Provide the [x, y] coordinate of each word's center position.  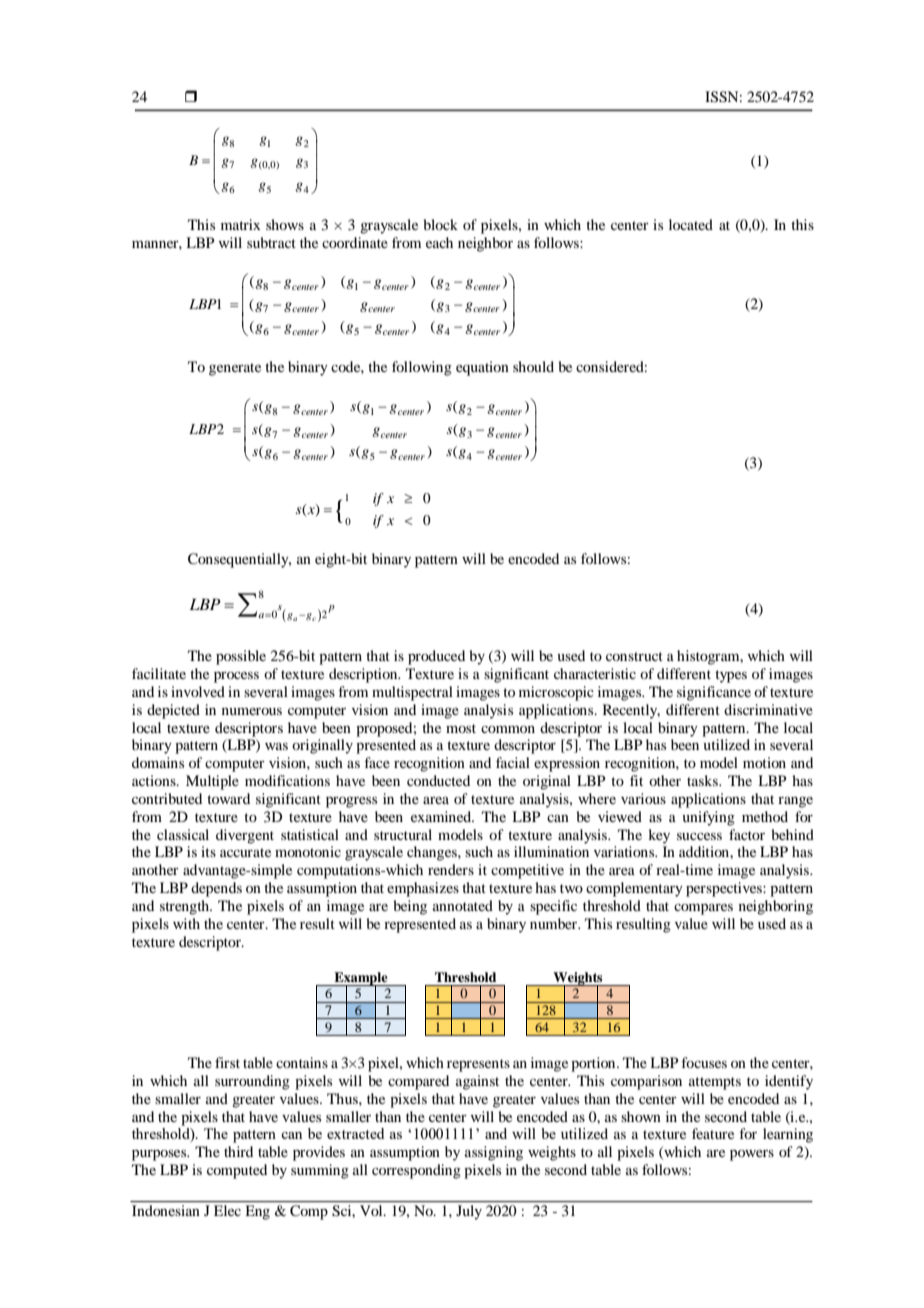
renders [451, 869]
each [439, 242]
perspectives [725, 889]
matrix [241, 224]
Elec [227, 1210]
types [731, 676]
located [691, 224]
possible [241, 657]
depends [216, 889]
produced [436, 657]
